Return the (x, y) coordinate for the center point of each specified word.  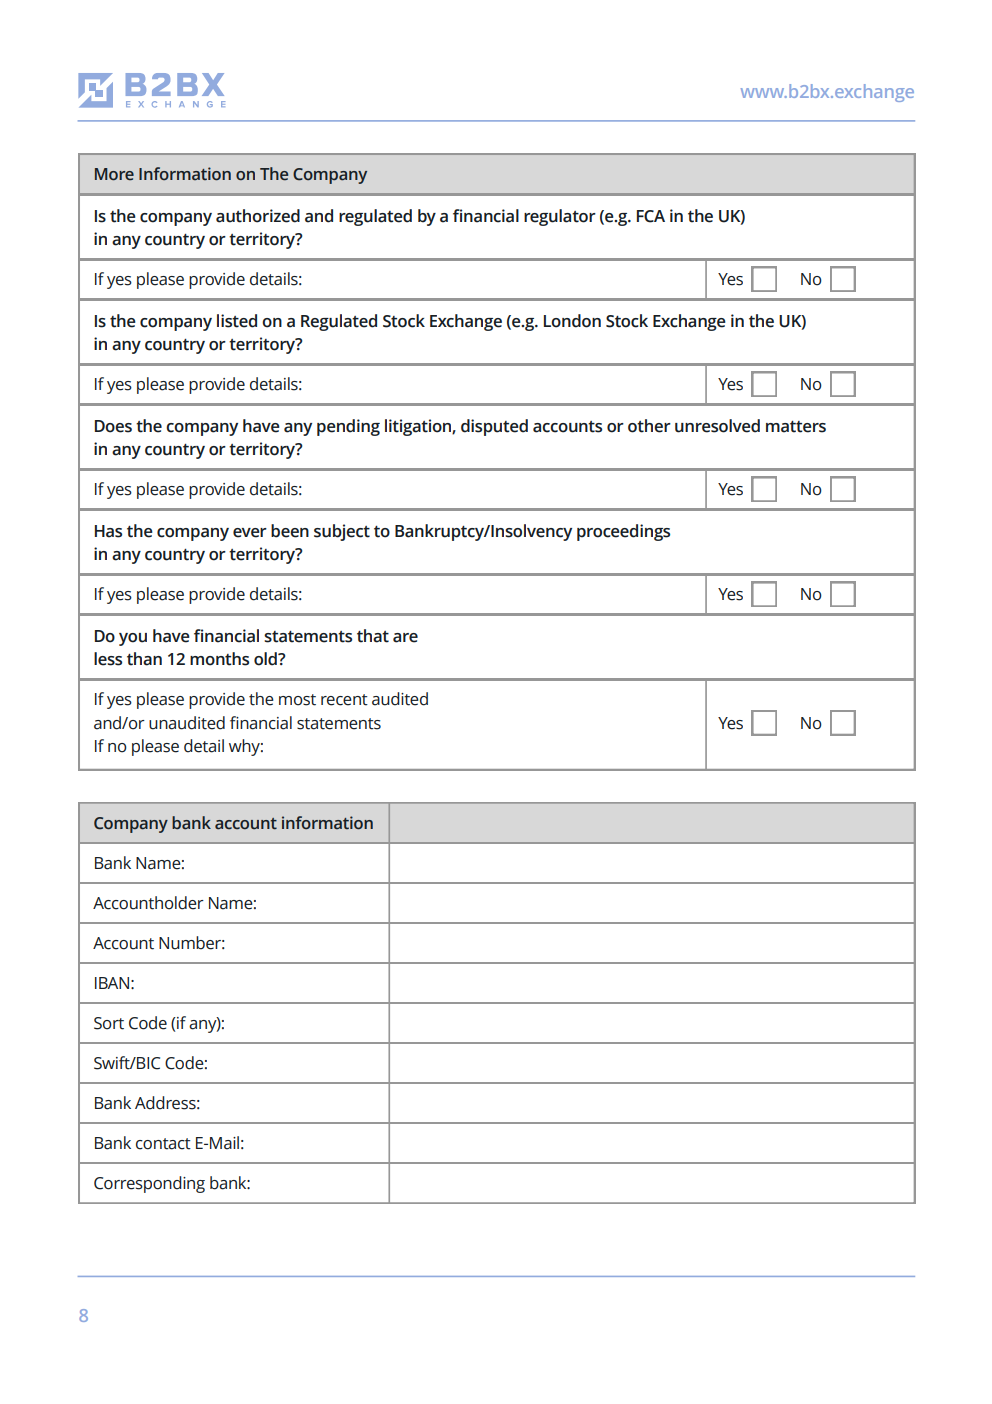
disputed (494, 427)
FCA (651, 216)
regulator (560, 217)
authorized (258, 216)
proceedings (623, 532)
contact (163, 1144)
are (405, 638)
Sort (109, 1023)
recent (344, 700)
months (219, 659)
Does (113, 426)
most (297, 700)
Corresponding (149, 1184)
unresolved (717, 426)
